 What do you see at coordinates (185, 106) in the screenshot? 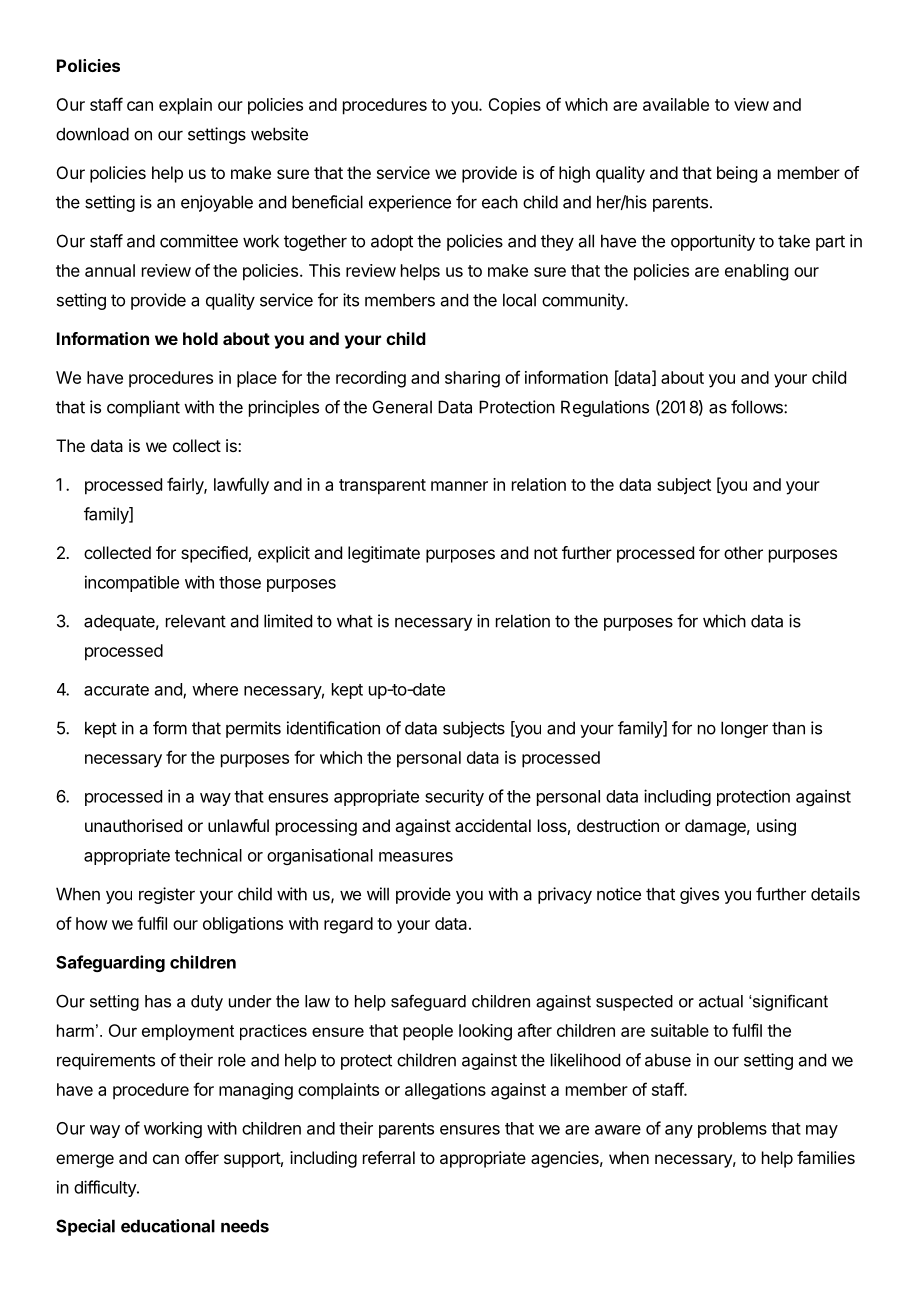
I see `explain` at bounding box center [185, 106].
